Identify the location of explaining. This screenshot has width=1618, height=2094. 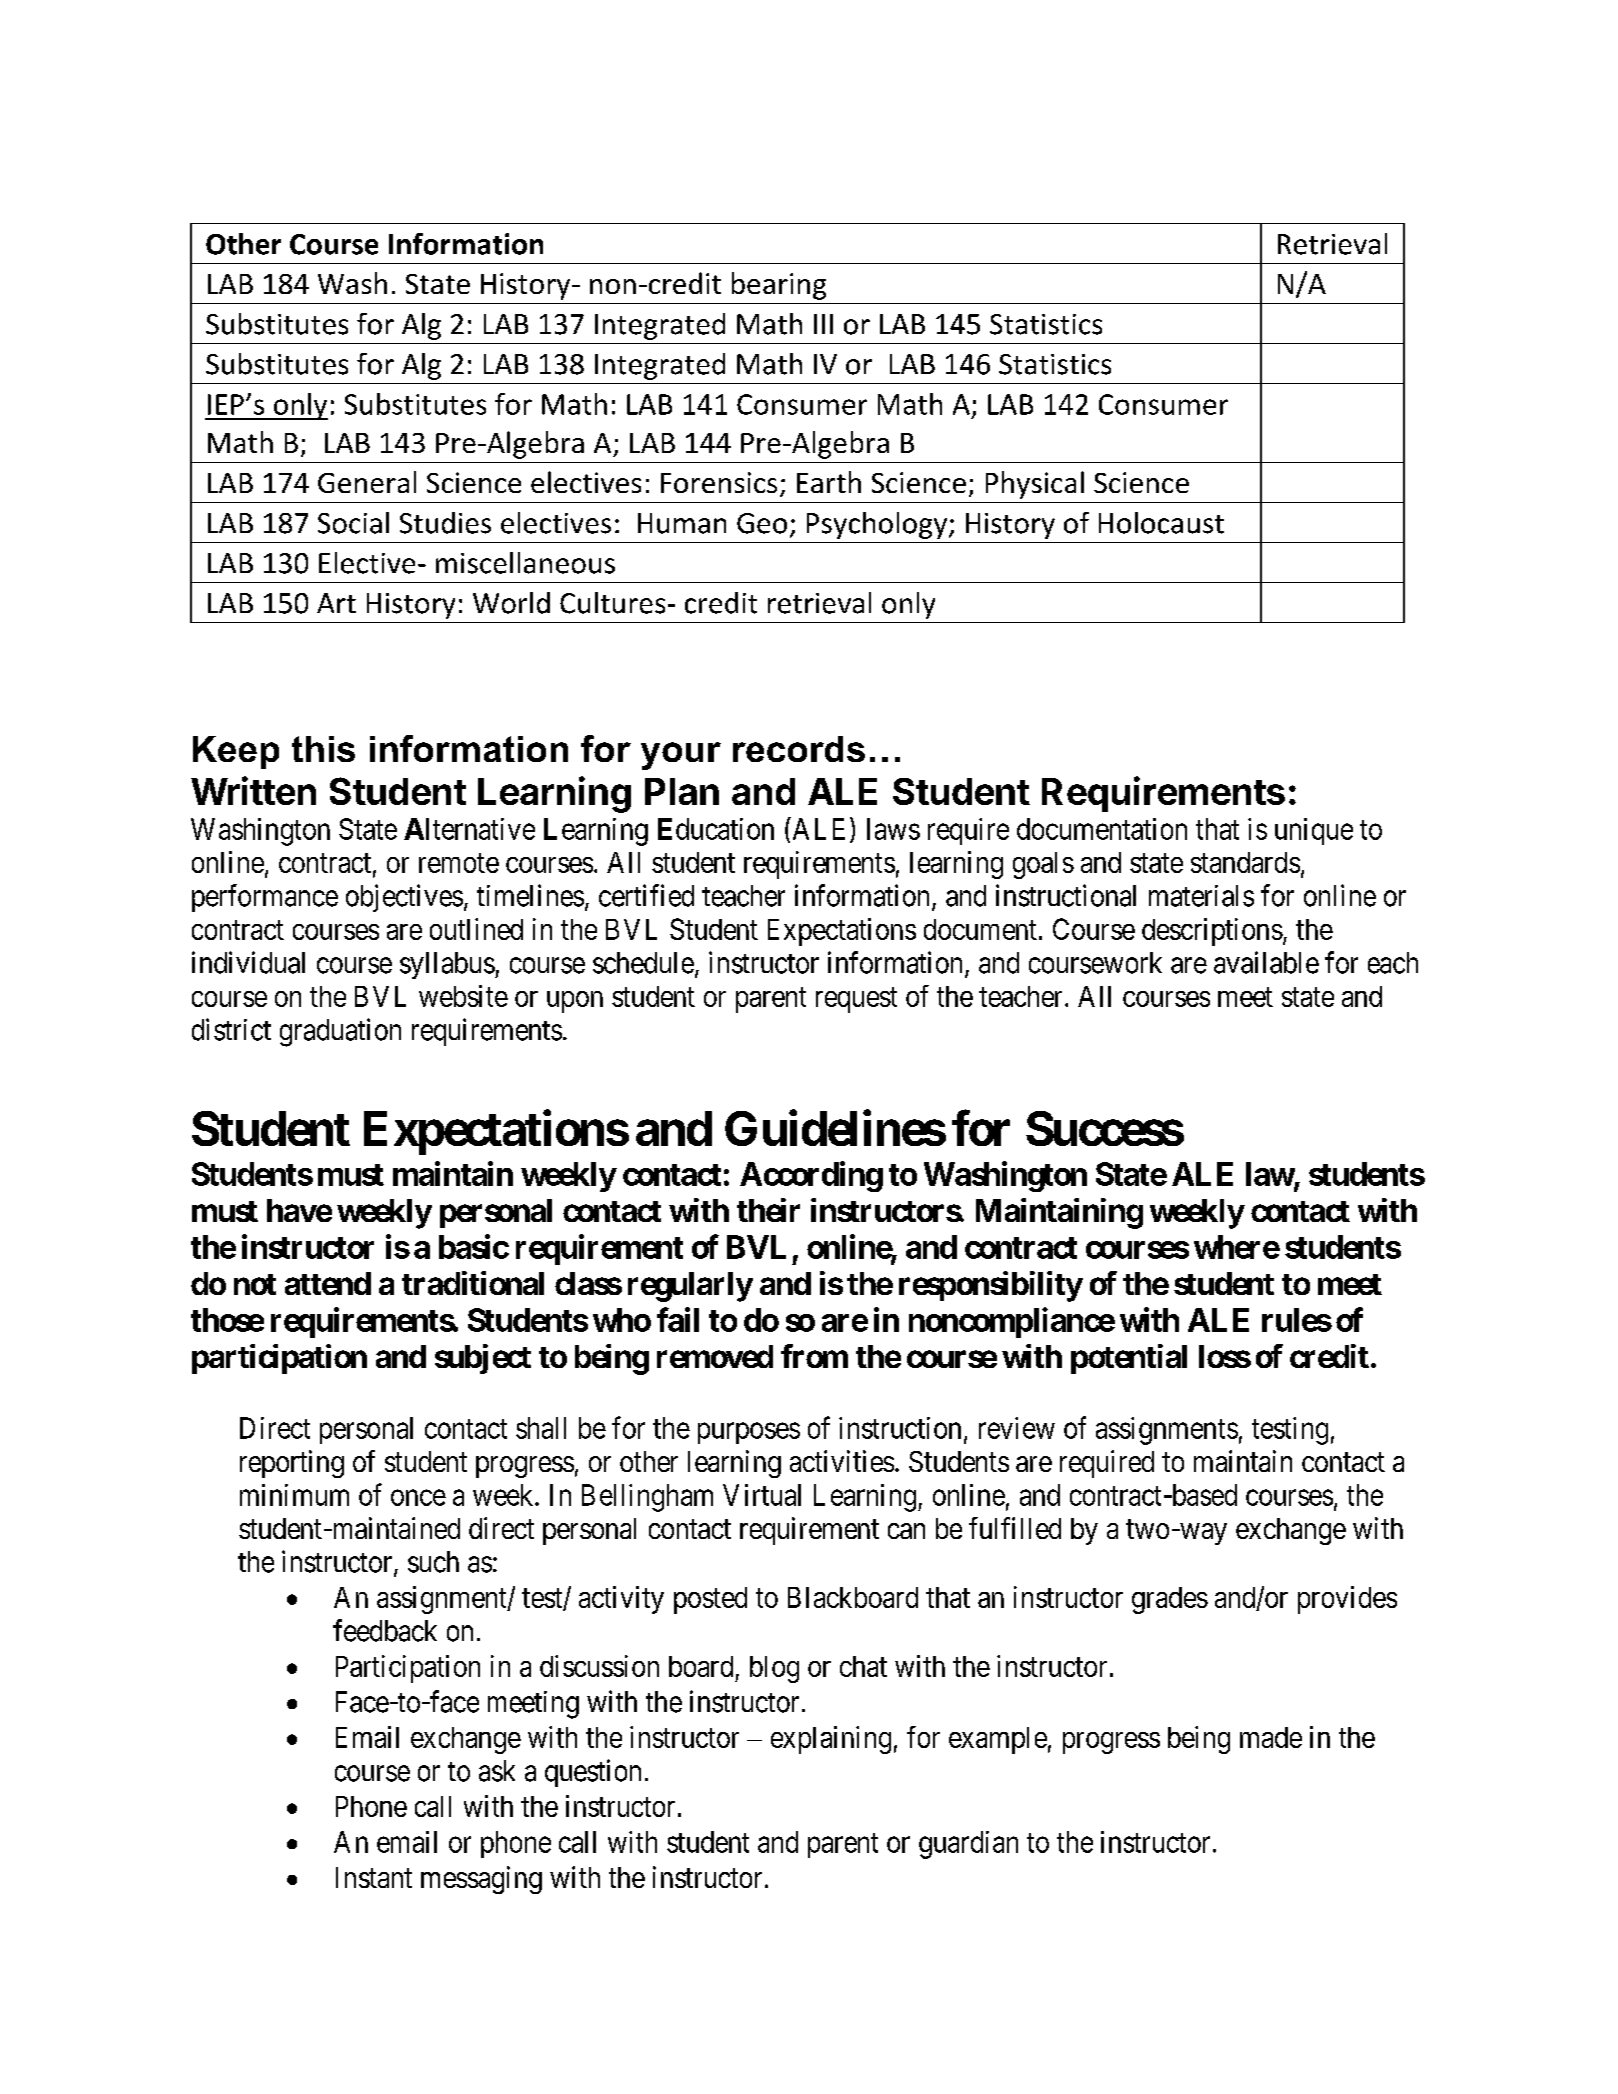
(831, 1740).
